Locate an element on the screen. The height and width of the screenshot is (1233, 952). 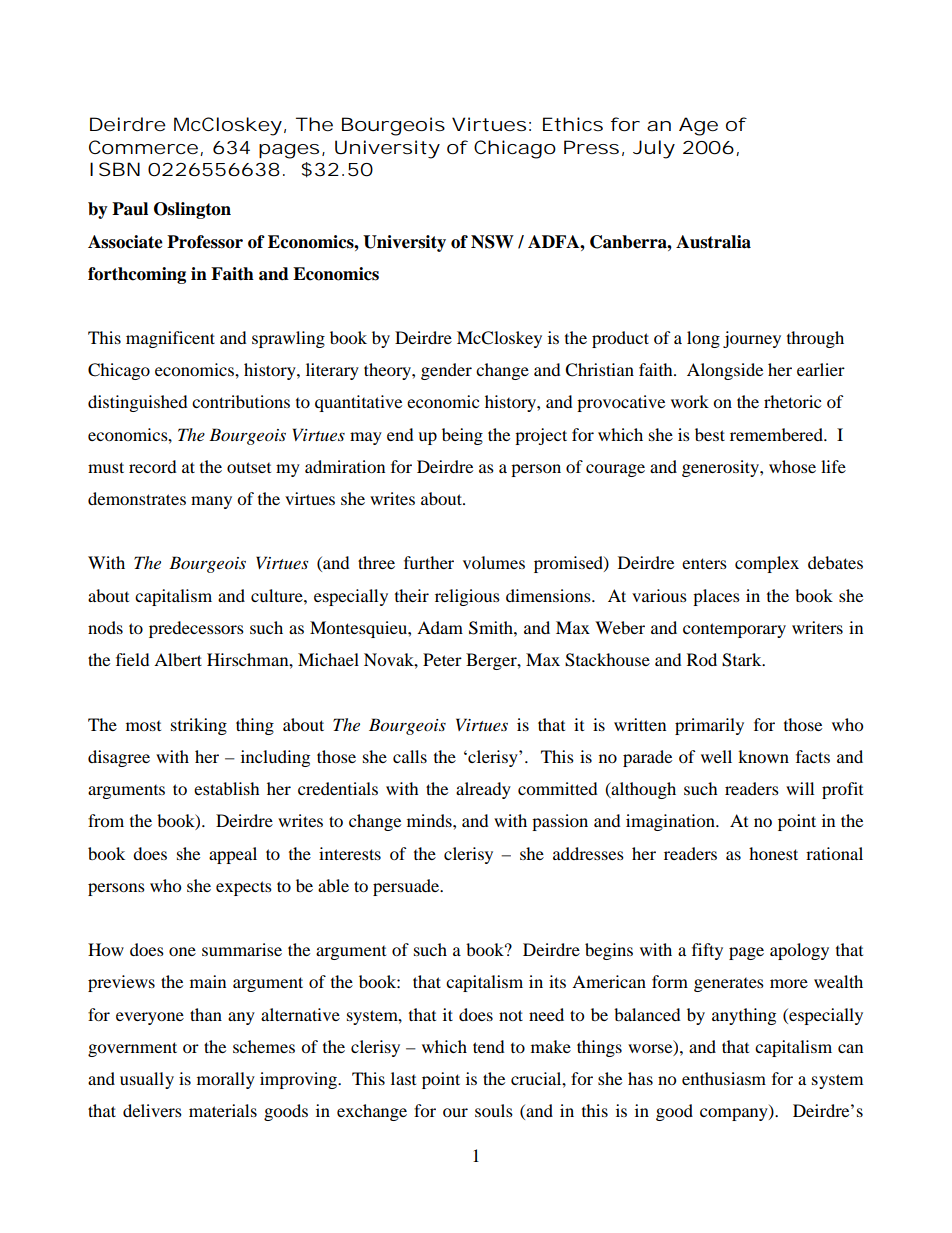
July is located at coordinates (654, 149).
